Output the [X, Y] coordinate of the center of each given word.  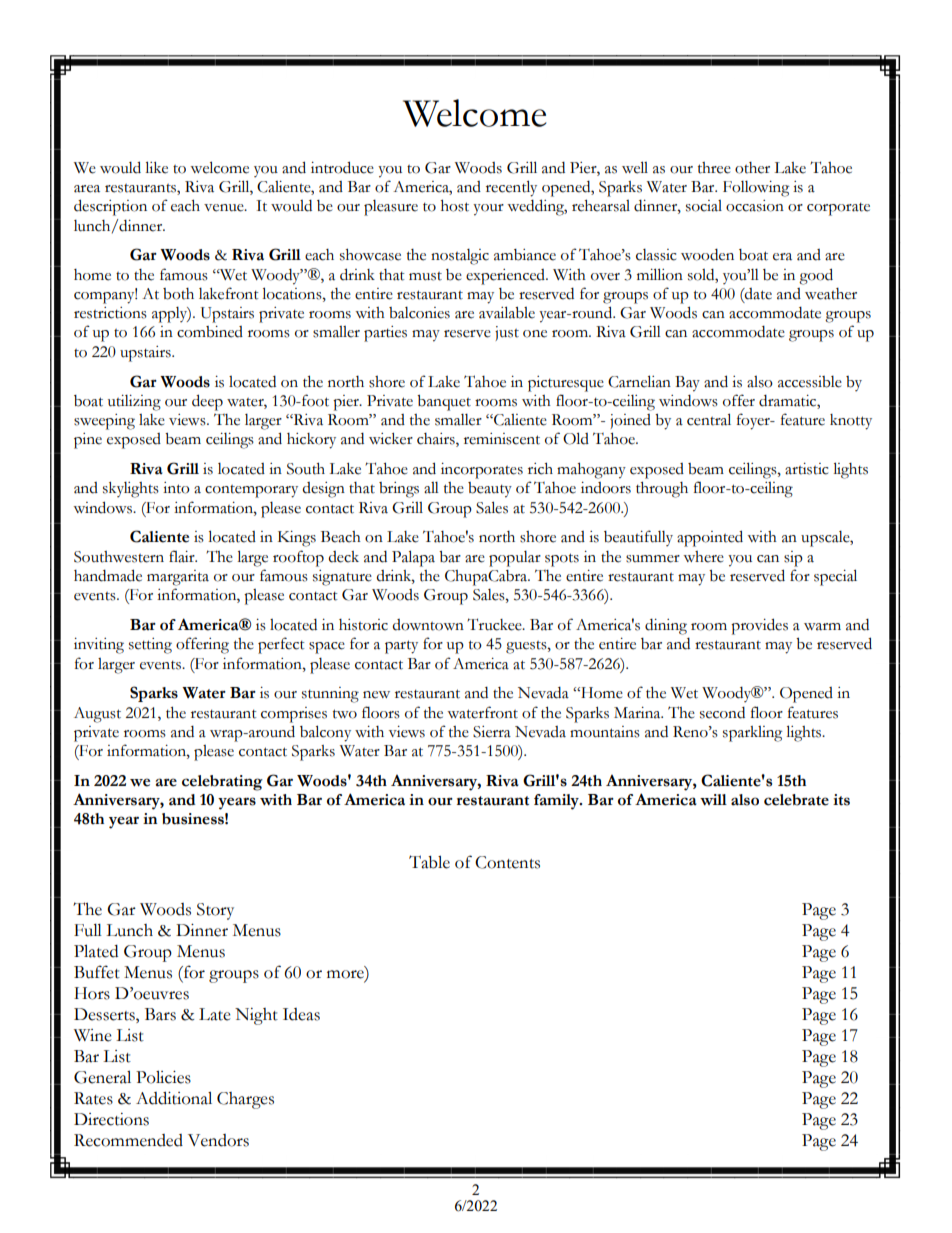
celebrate [796, 800]
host [455, 206]
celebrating [222, 783]
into [176, 488]
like [156, 167]
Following [756, 189]
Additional [174, 1098]
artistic [806, 469]
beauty [490, 490]
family [557, 802]
